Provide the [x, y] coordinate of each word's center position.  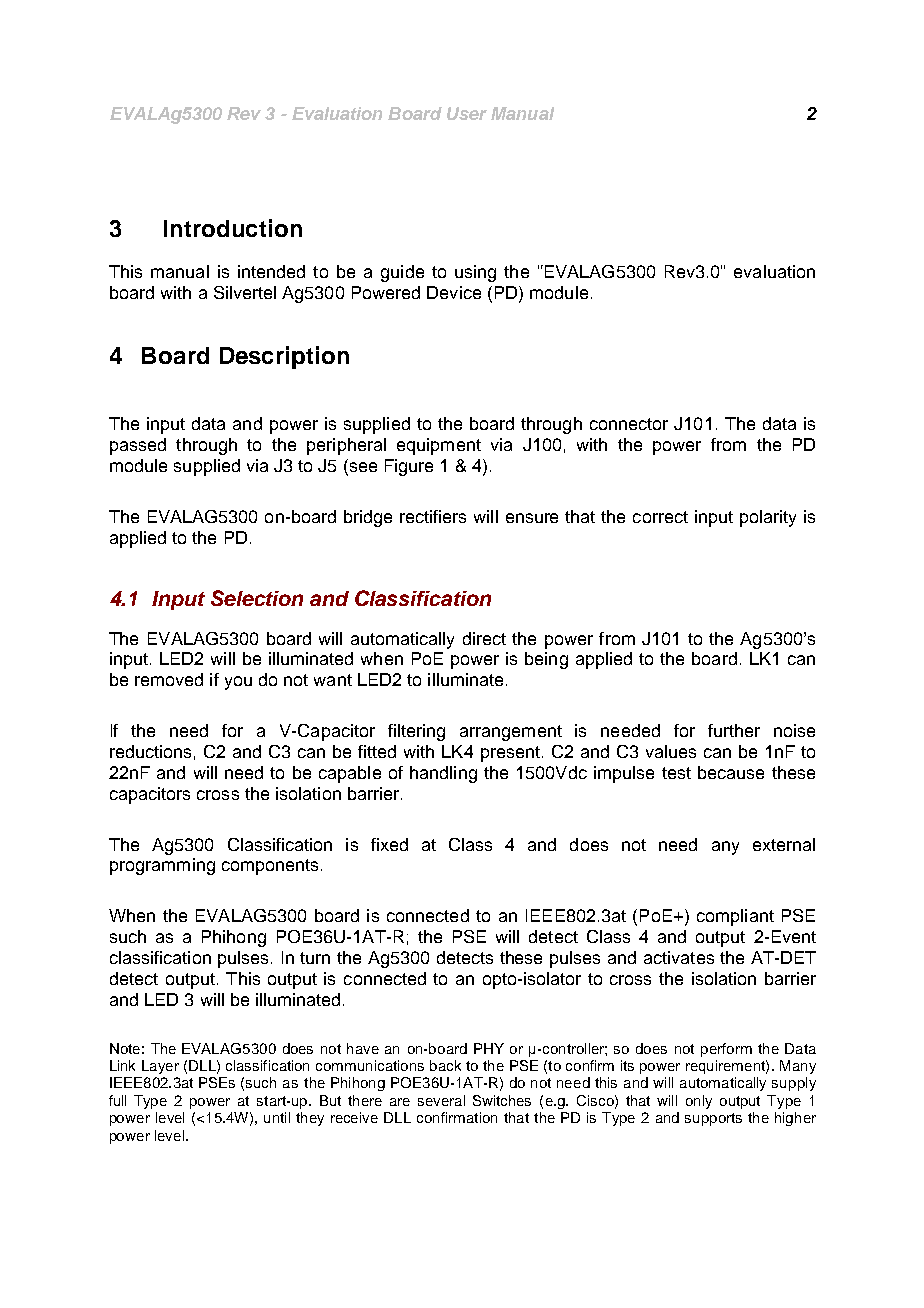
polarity [768, 518]
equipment [439, 446]
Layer [160, 1067]
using [475, 273]
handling [443, 774]
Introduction [233, 228]
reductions [150, 751]
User [467, 113]
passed [138, 446]
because [731, 772]
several [441, 1100]
